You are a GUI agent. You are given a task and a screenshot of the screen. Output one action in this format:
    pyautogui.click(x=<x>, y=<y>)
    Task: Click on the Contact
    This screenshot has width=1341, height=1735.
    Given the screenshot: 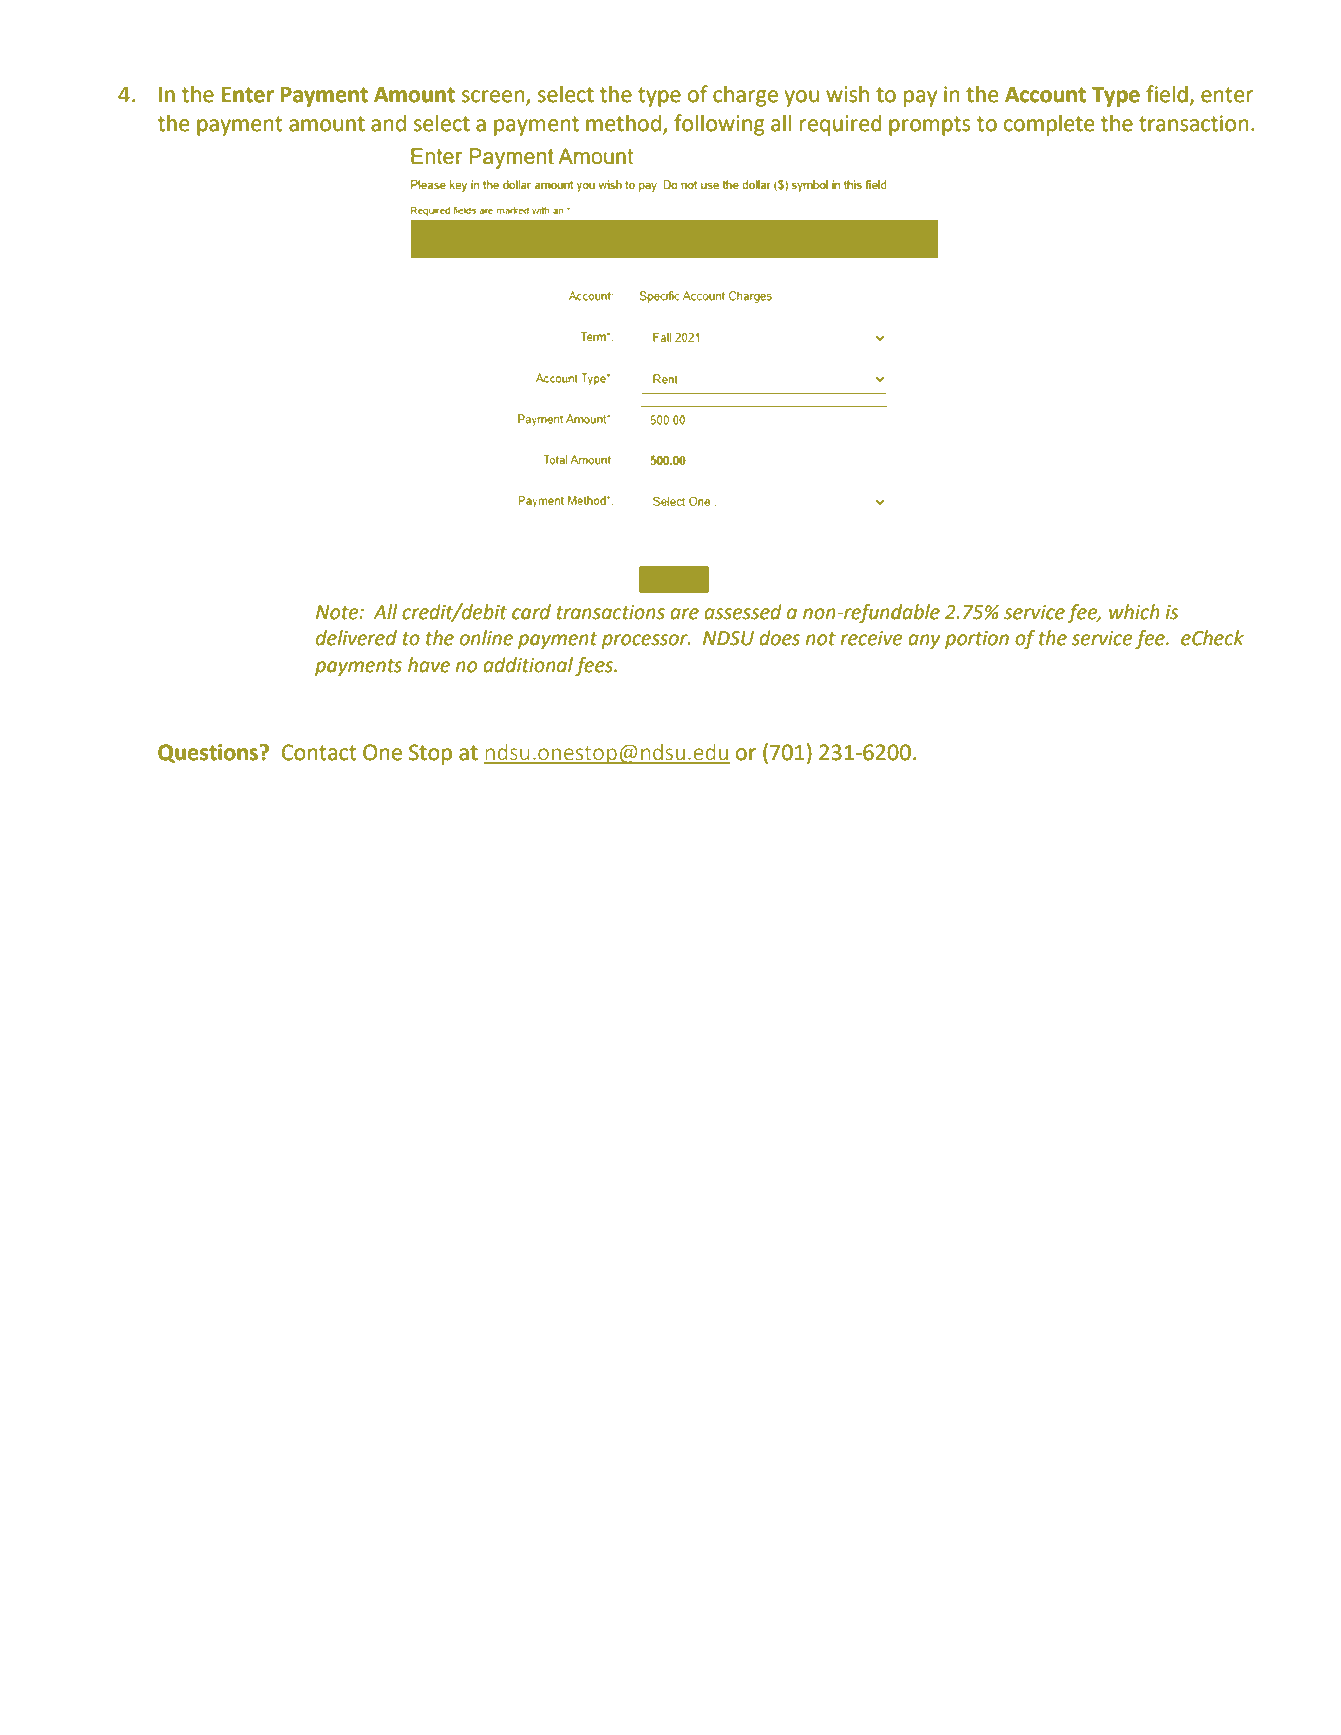 What is the action you would take?
    pyautogui.click(x=319, y=752)
